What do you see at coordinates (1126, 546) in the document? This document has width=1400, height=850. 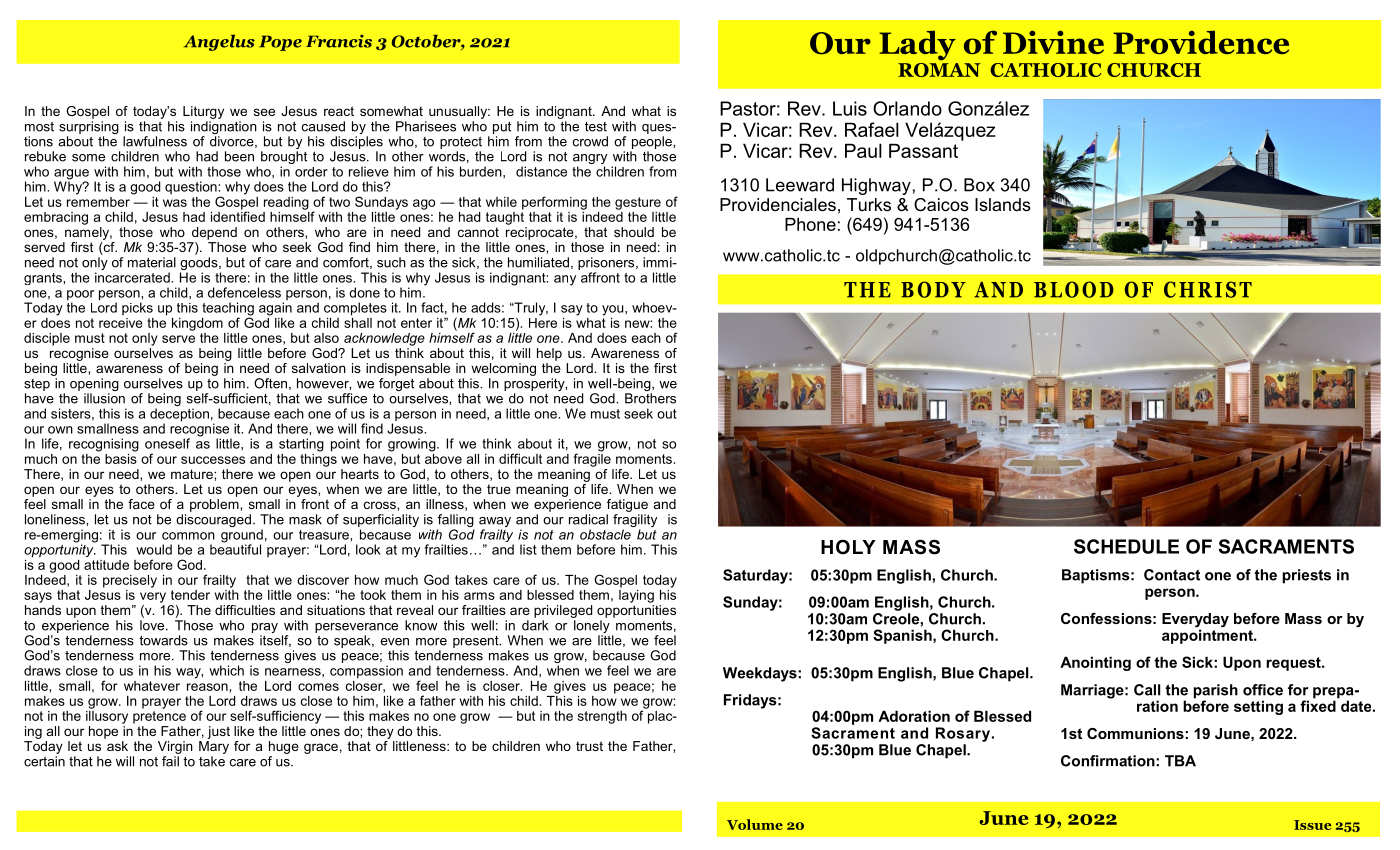 I see `SCHEDULE` at bounding box center [1126, 546].
